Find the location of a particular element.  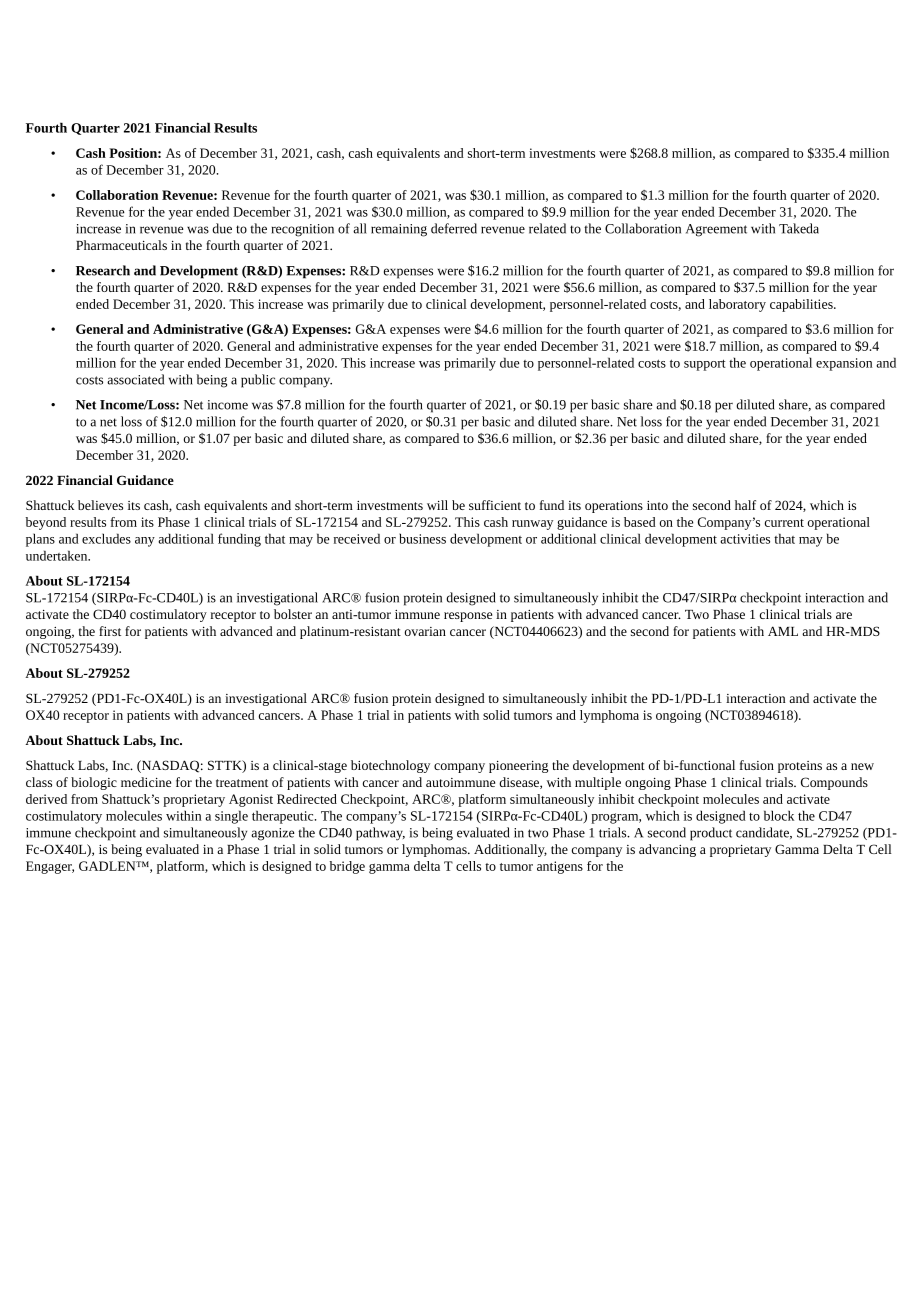

pathway is located at coordinates (380, 834).
